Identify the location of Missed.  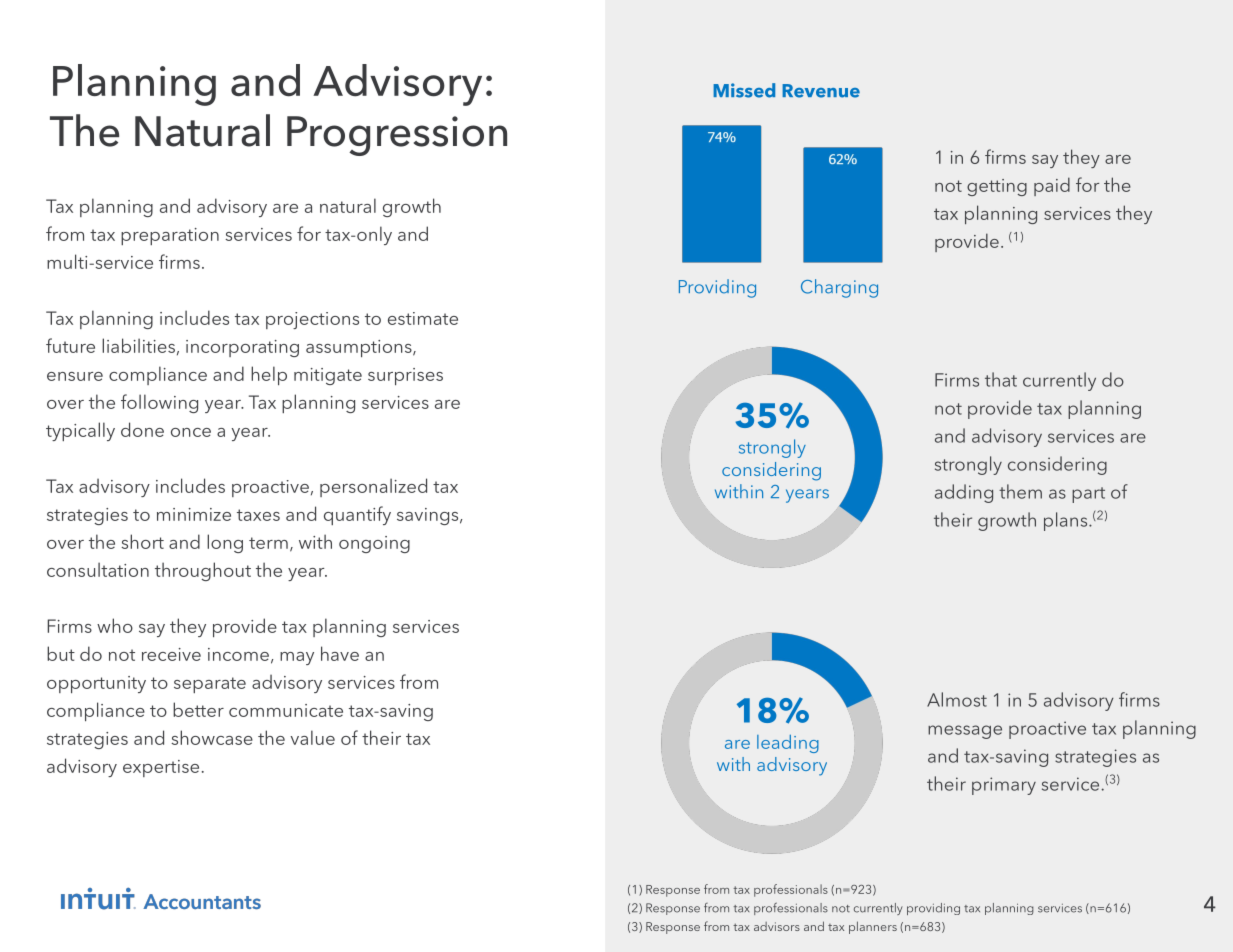
(744, 90).
